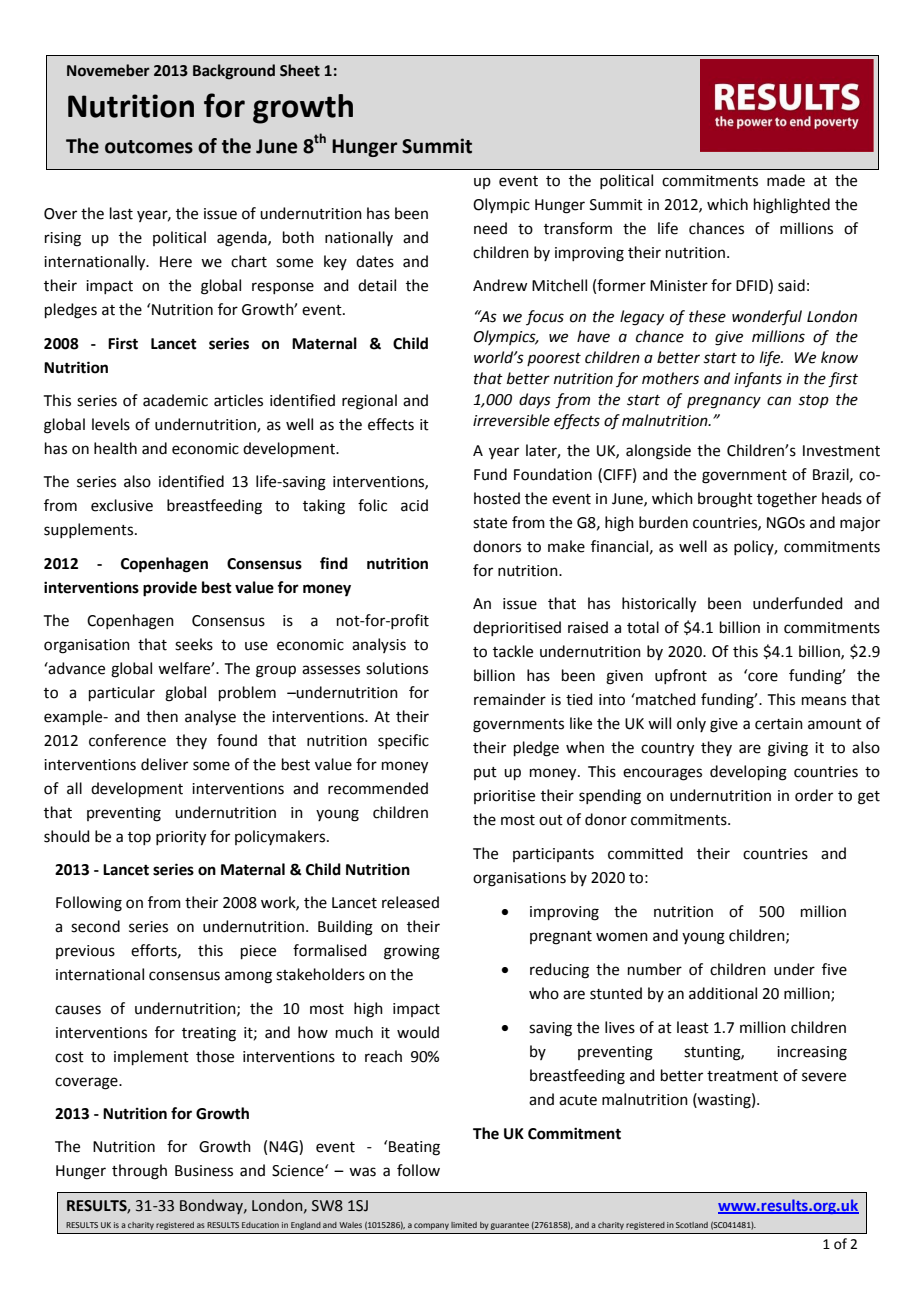 This document has height=1308, width=924. I want to click on through, so click(139, 1172).
